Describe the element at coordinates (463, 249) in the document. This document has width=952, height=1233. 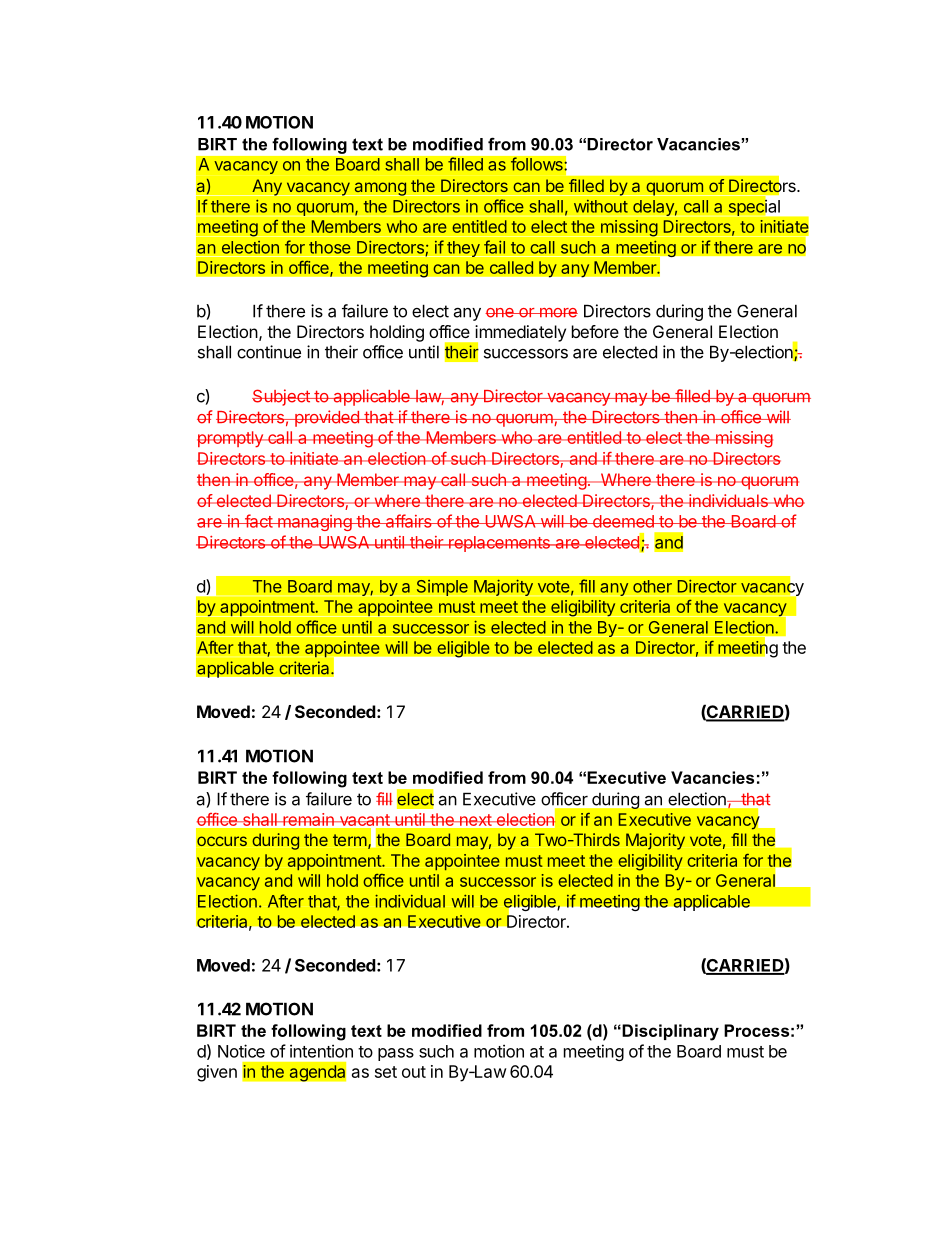
I see `they` at that location.
